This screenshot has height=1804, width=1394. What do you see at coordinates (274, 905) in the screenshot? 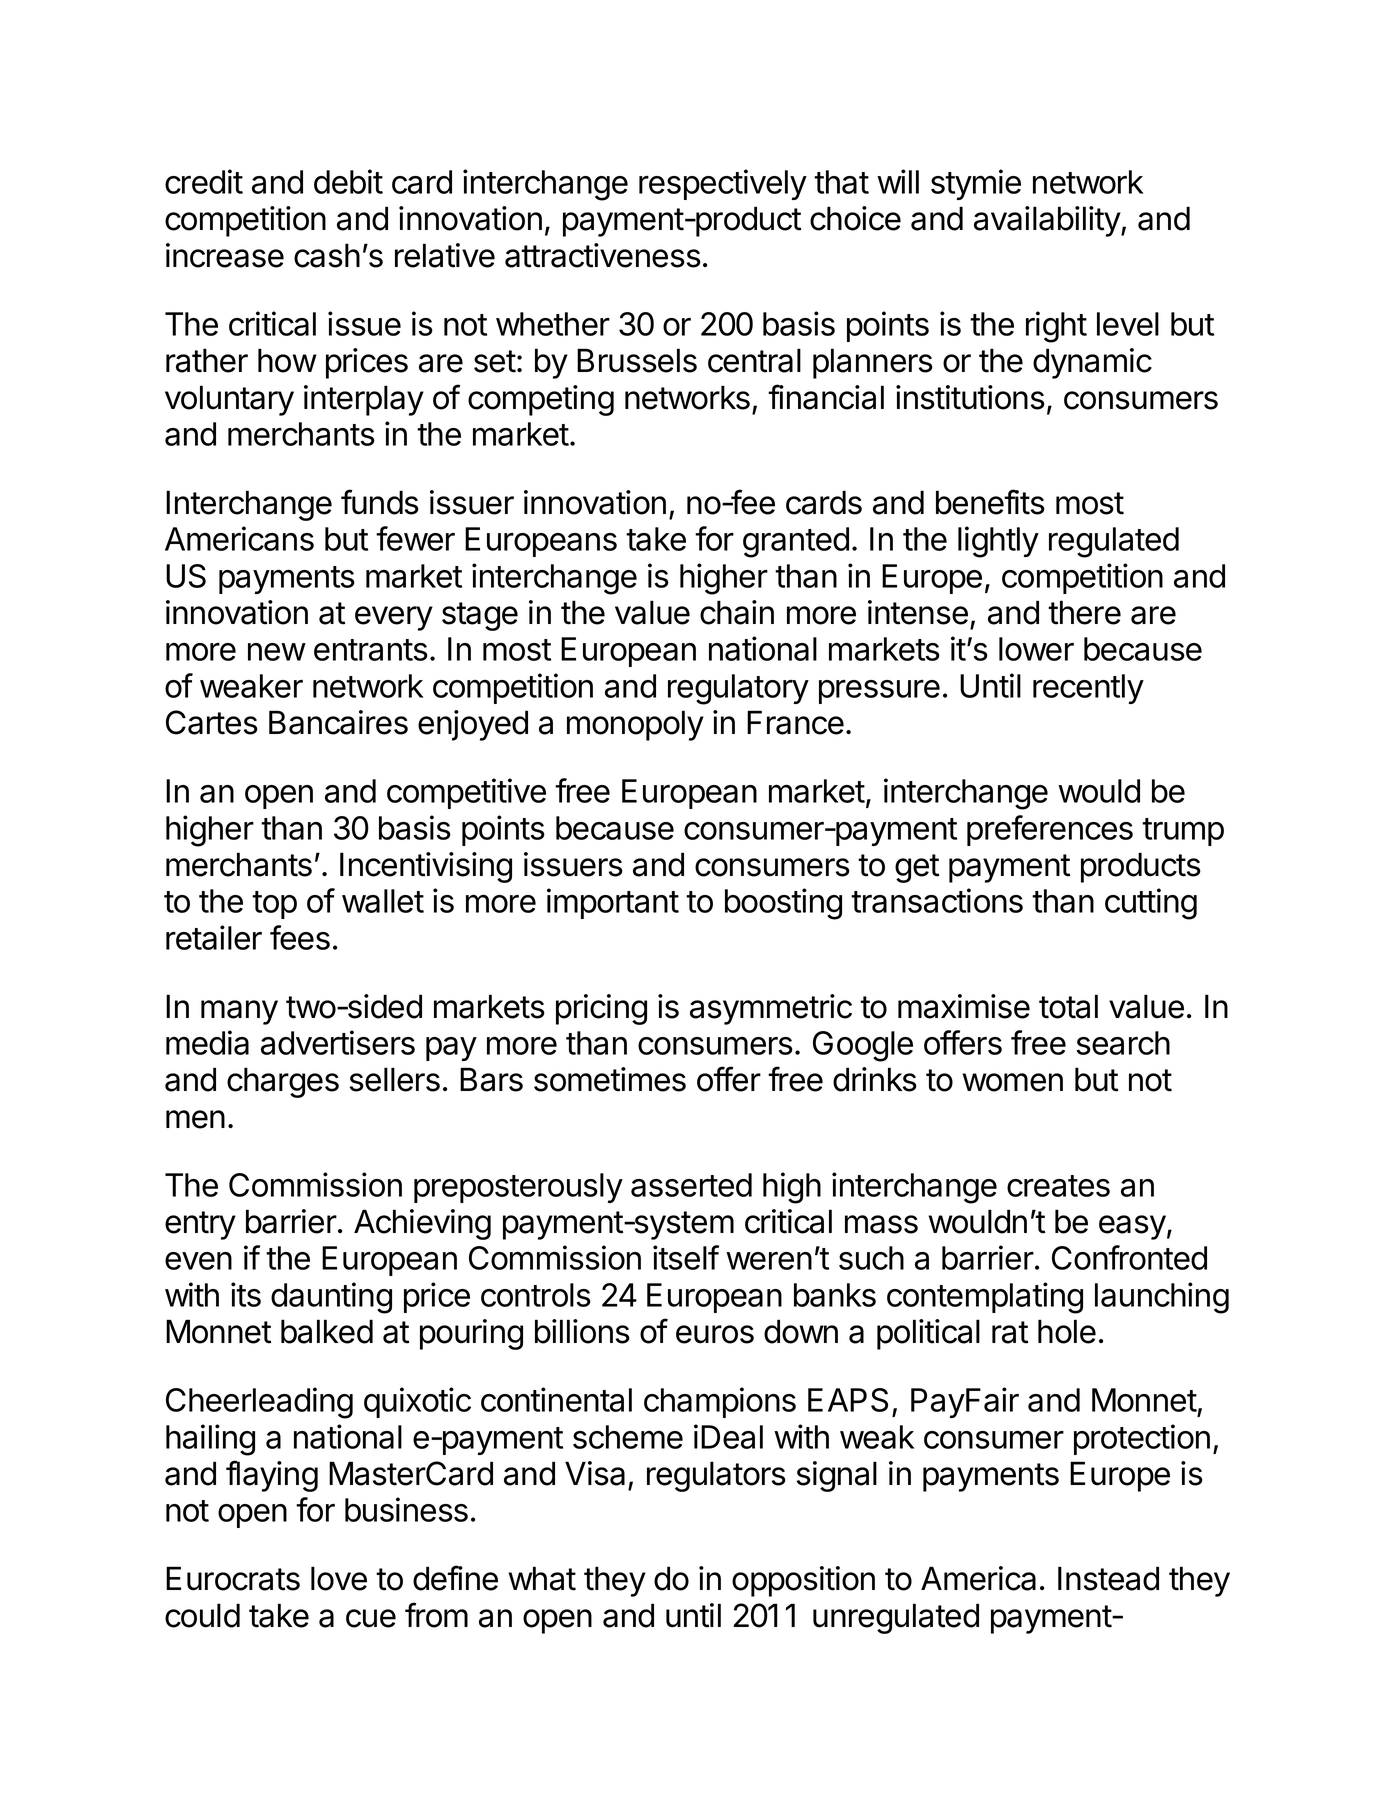
I see `top` at bounding box center [274, 905].
